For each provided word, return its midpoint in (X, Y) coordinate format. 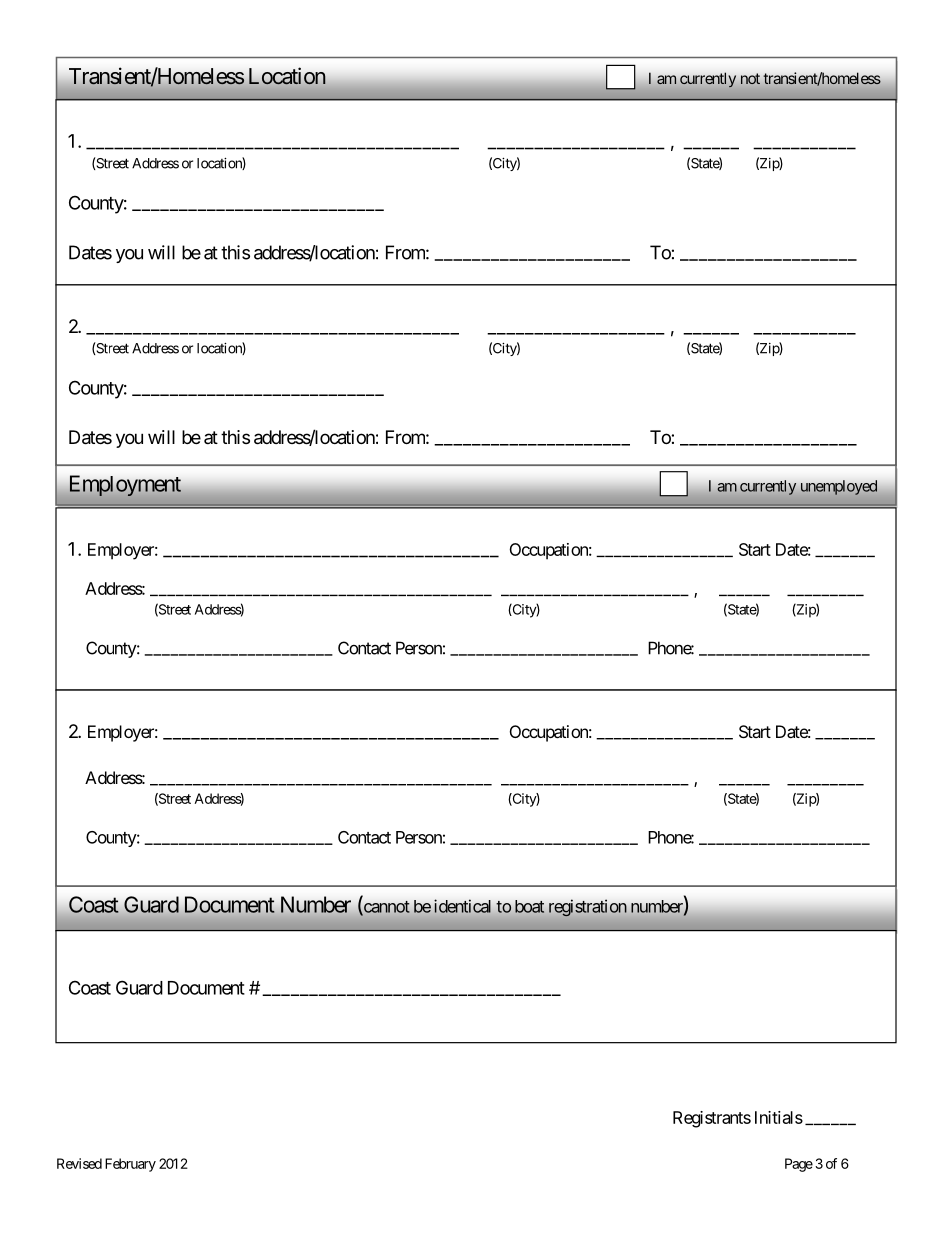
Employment (125, 485)
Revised (79, 1163)
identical (462, 906)
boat (529, 906)
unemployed (839, 487)
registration (588, 908)
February (130, 1165)
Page (799, 1165)
